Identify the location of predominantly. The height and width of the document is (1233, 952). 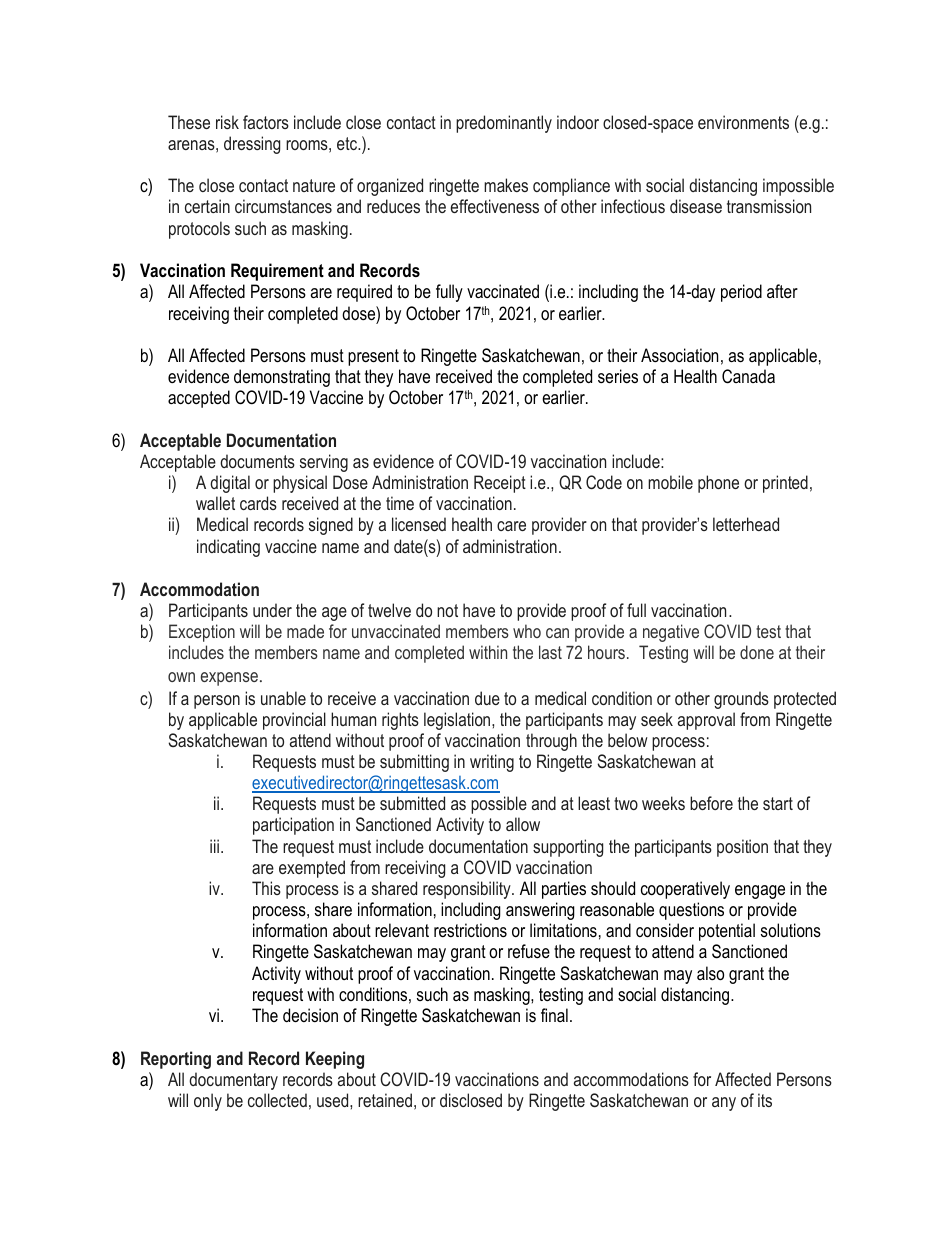
(504, 124).
